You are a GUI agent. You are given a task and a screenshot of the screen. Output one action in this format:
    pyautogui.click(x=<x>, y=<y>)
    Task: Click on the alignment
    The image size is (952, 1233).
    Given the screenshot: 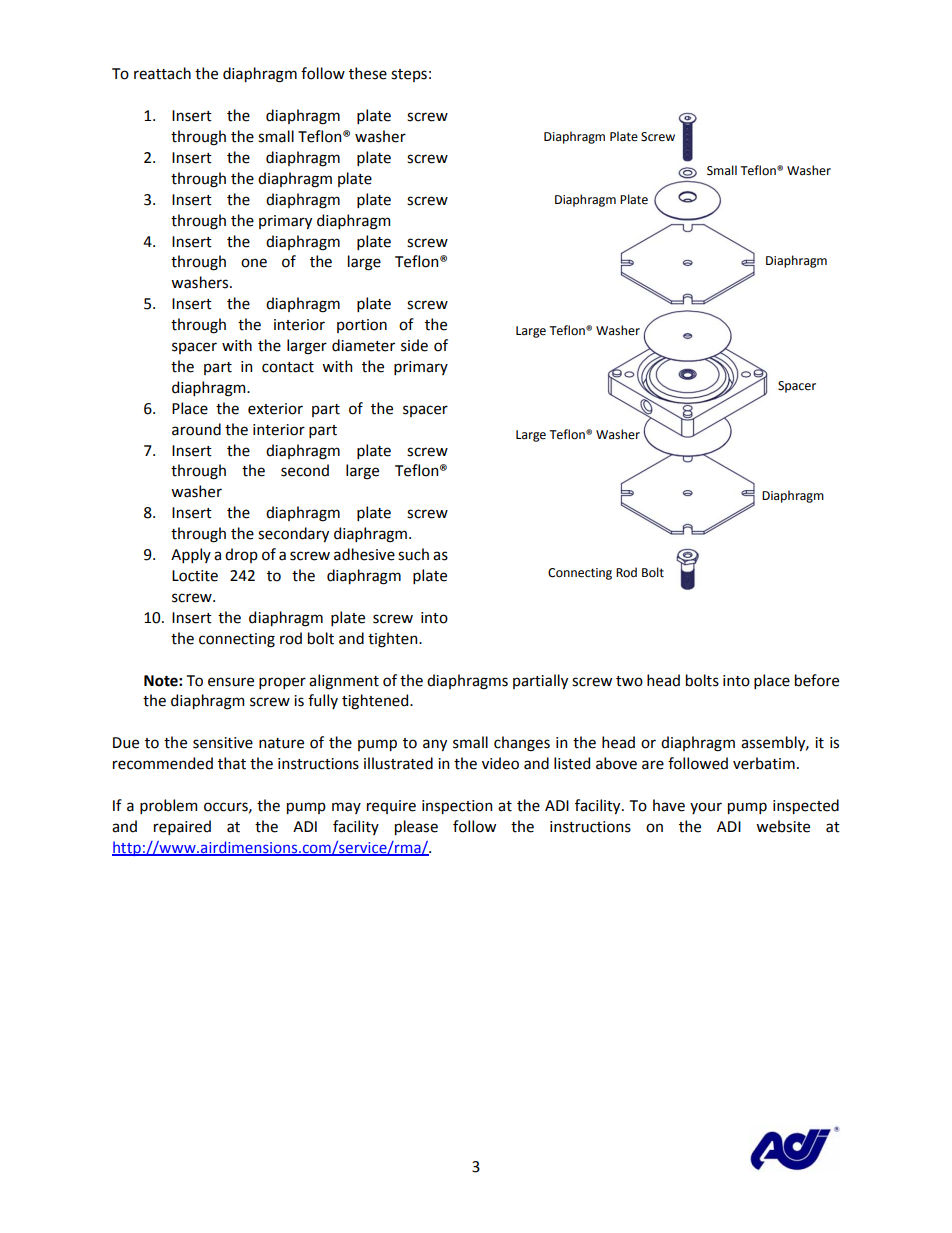 What is the action you would take?
    pyautogui.click(x=344, y=682)
